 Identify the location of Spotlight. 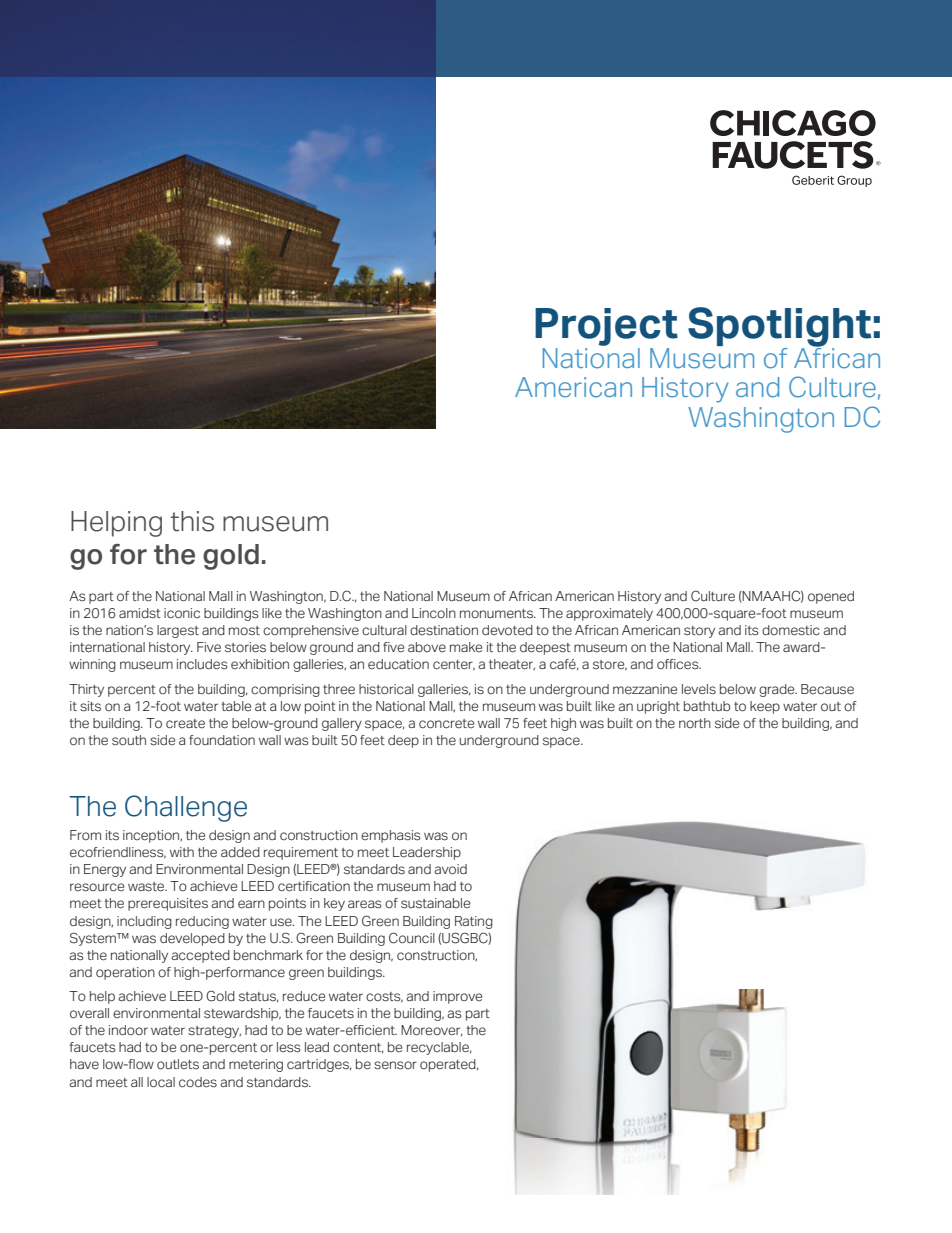
(779, 328).
